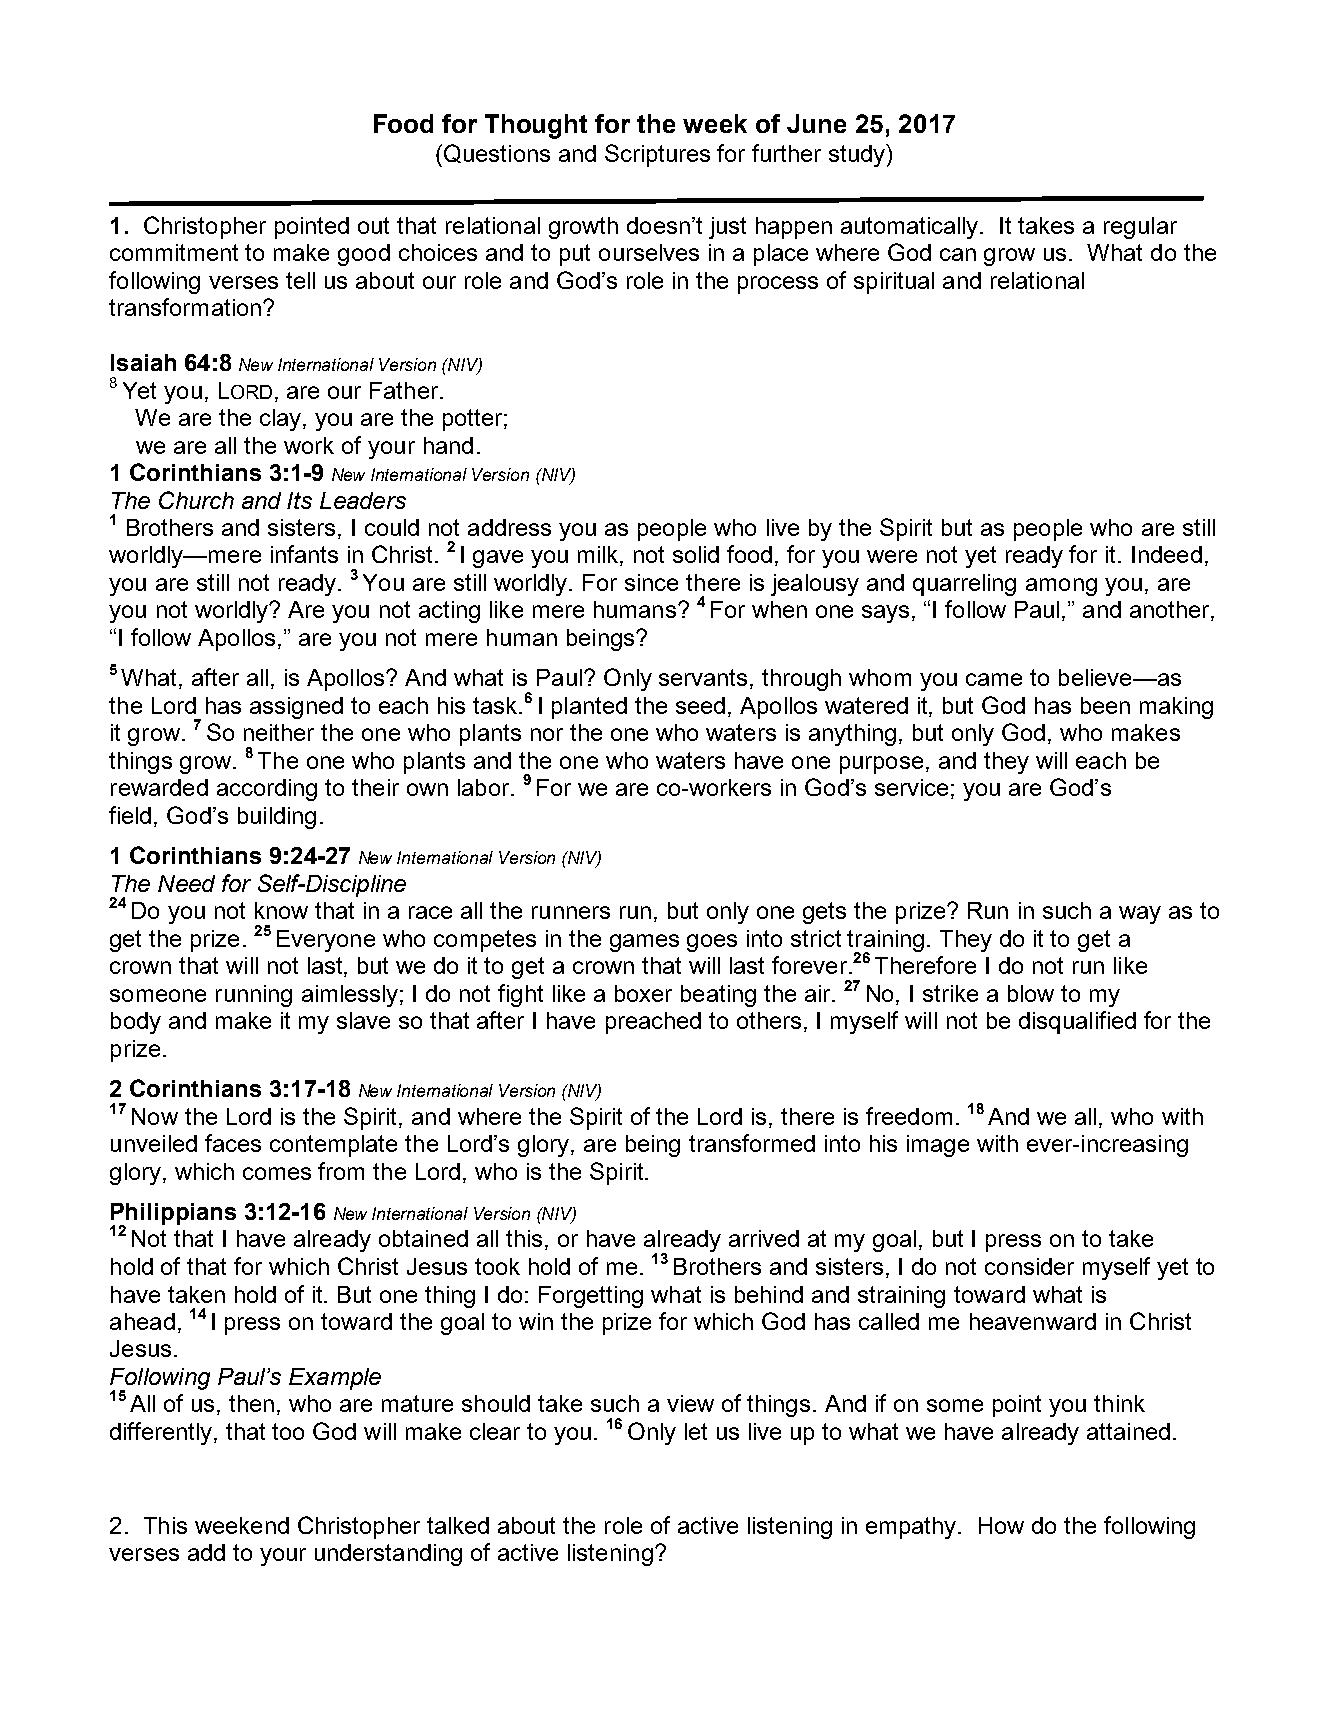 The image size is (1329, 1720). What do you see at coordinates (1105, 705) in the screenshot?
I see `been` at bounding box center [1105, 705].
